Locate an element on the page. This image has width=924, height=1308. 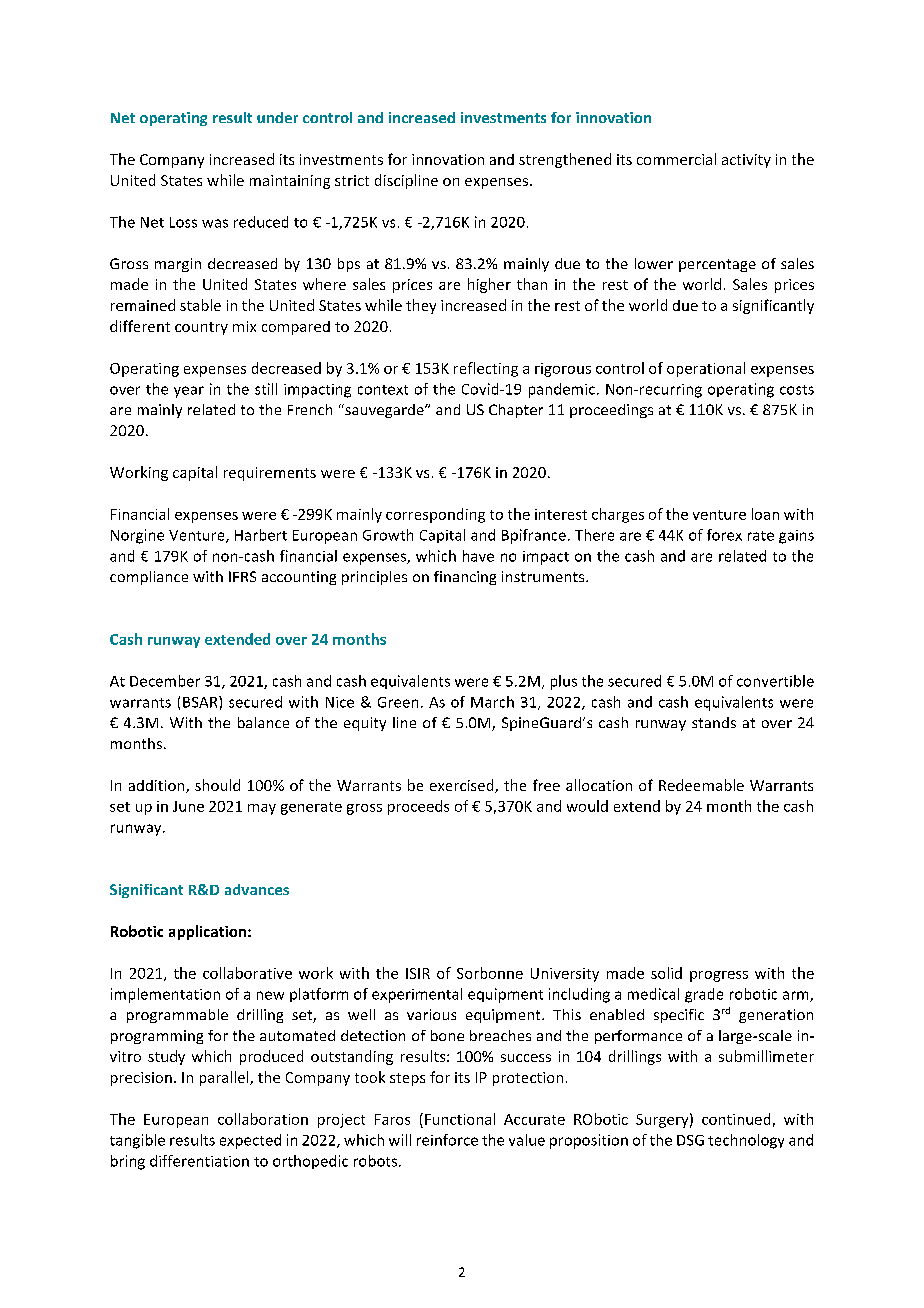
activity is located at coordinates (746, 161).
